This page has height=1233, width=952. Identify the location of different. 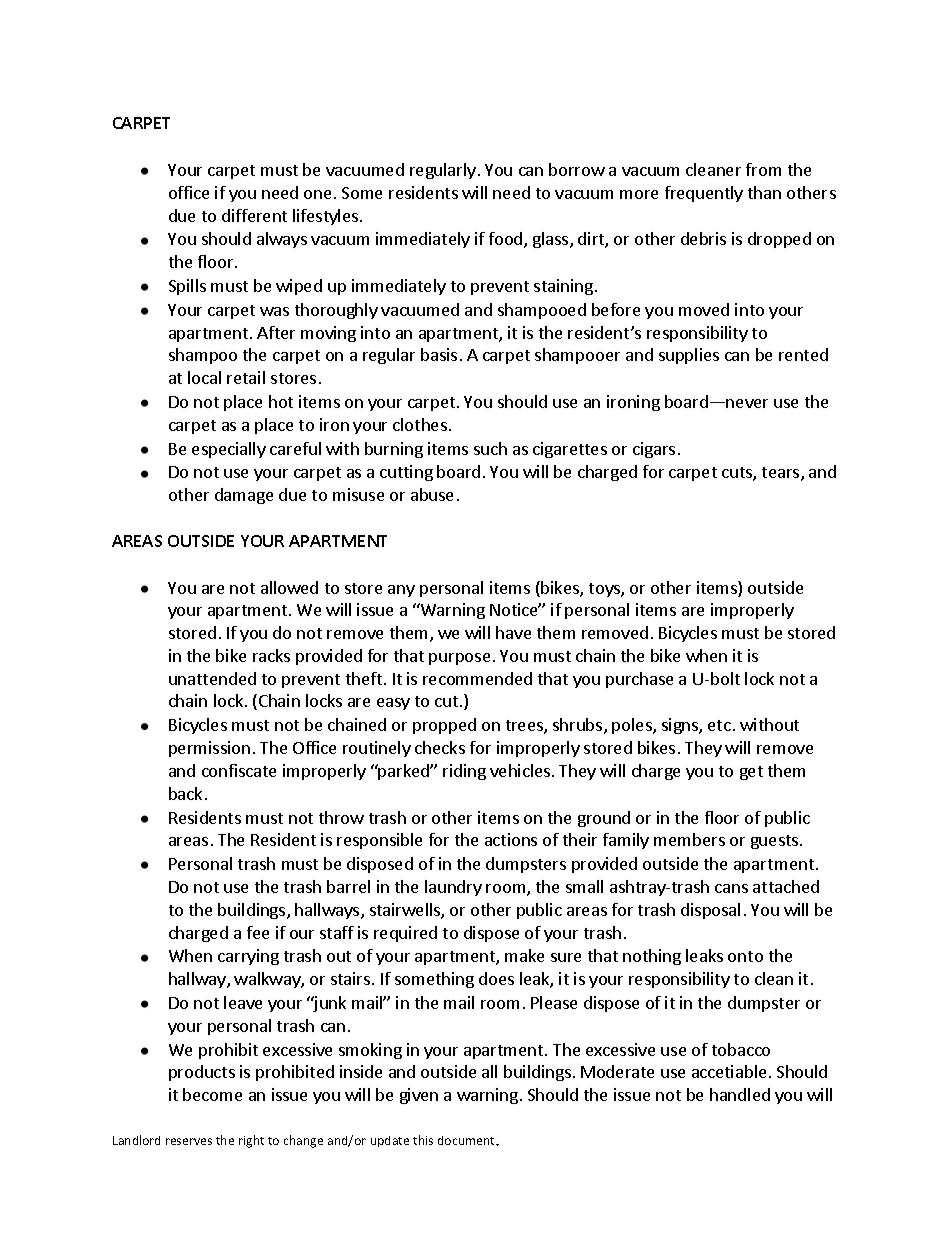
(254, 215).
